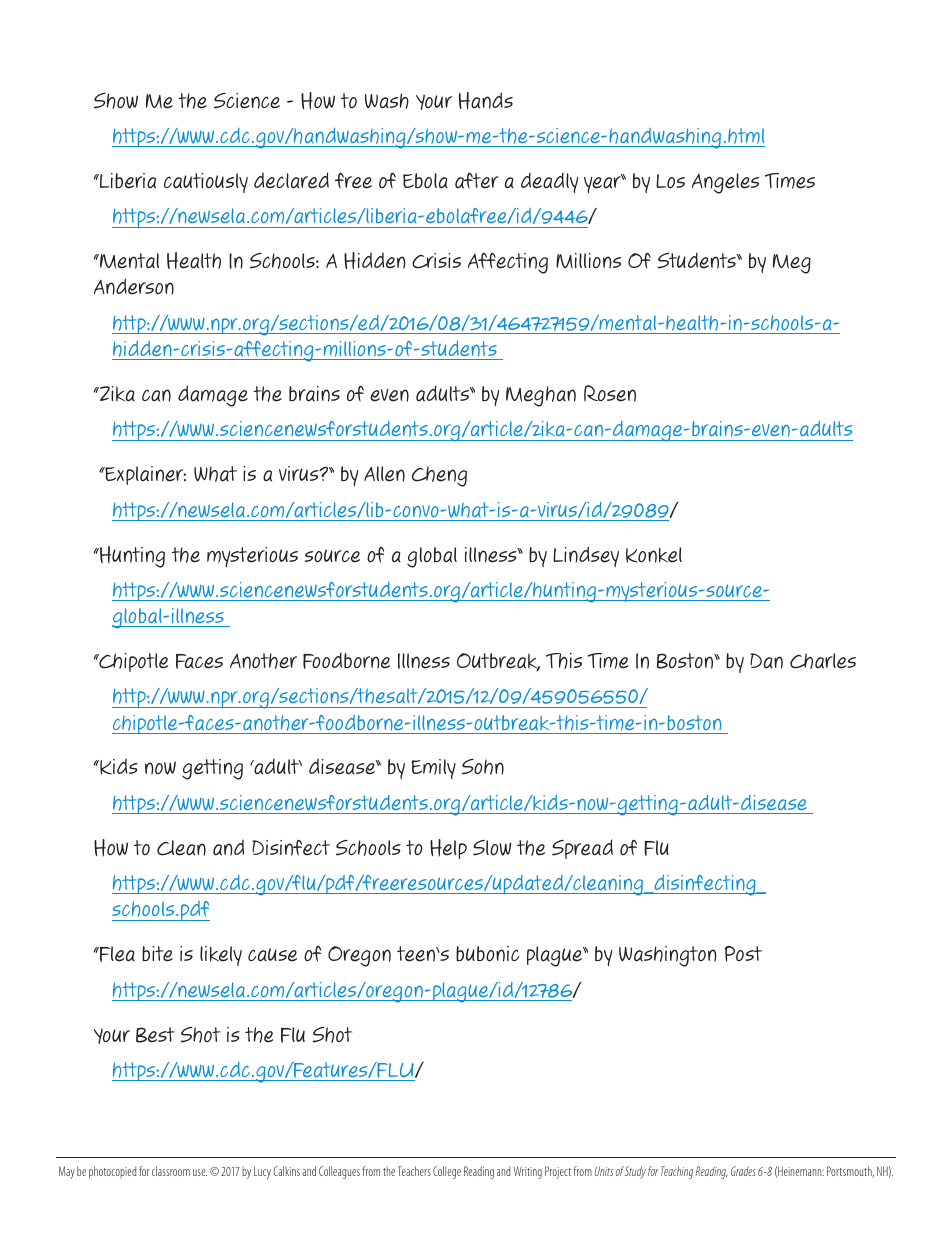  I want to click on Dan, so click(766, 661).
